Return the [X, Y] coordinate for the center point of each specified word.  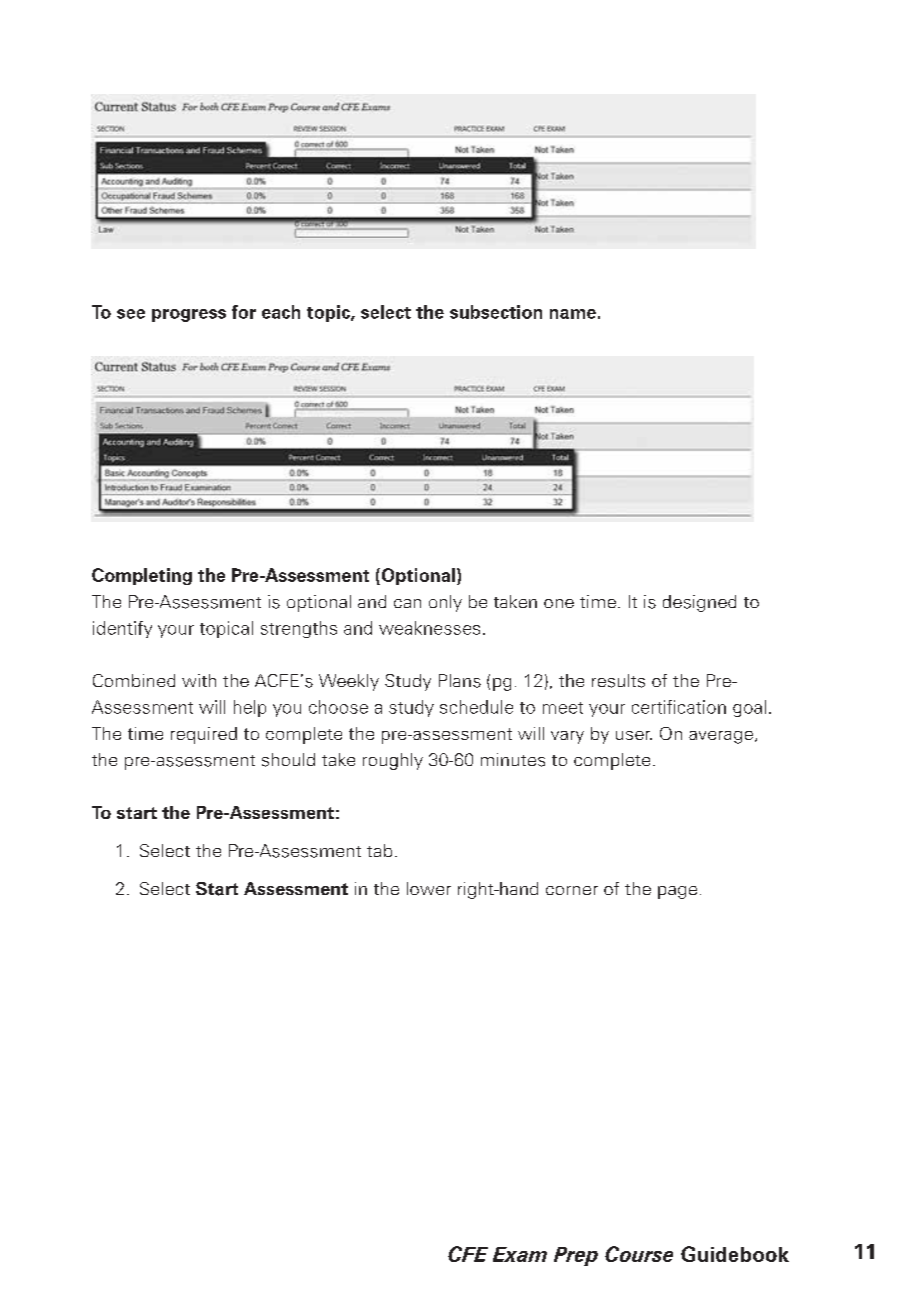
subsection [496, 312]
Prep [576, 1256]
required [204, 735]
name [573, 314]
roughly [393, 761]
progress [189, 315]
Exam [520, 1254]
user [634, 735]
